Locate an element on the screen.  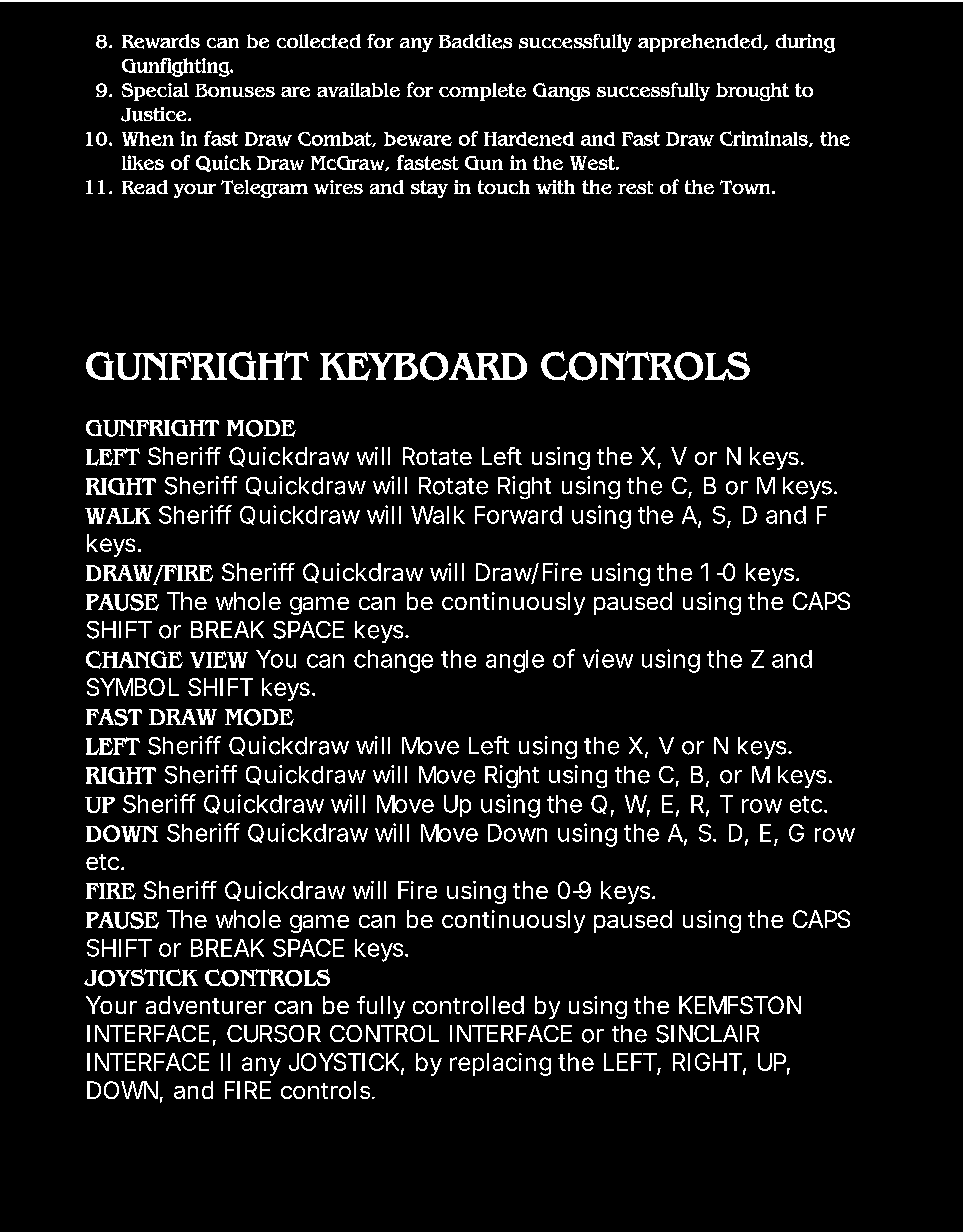
complete is located at coordinates (482, 92).
